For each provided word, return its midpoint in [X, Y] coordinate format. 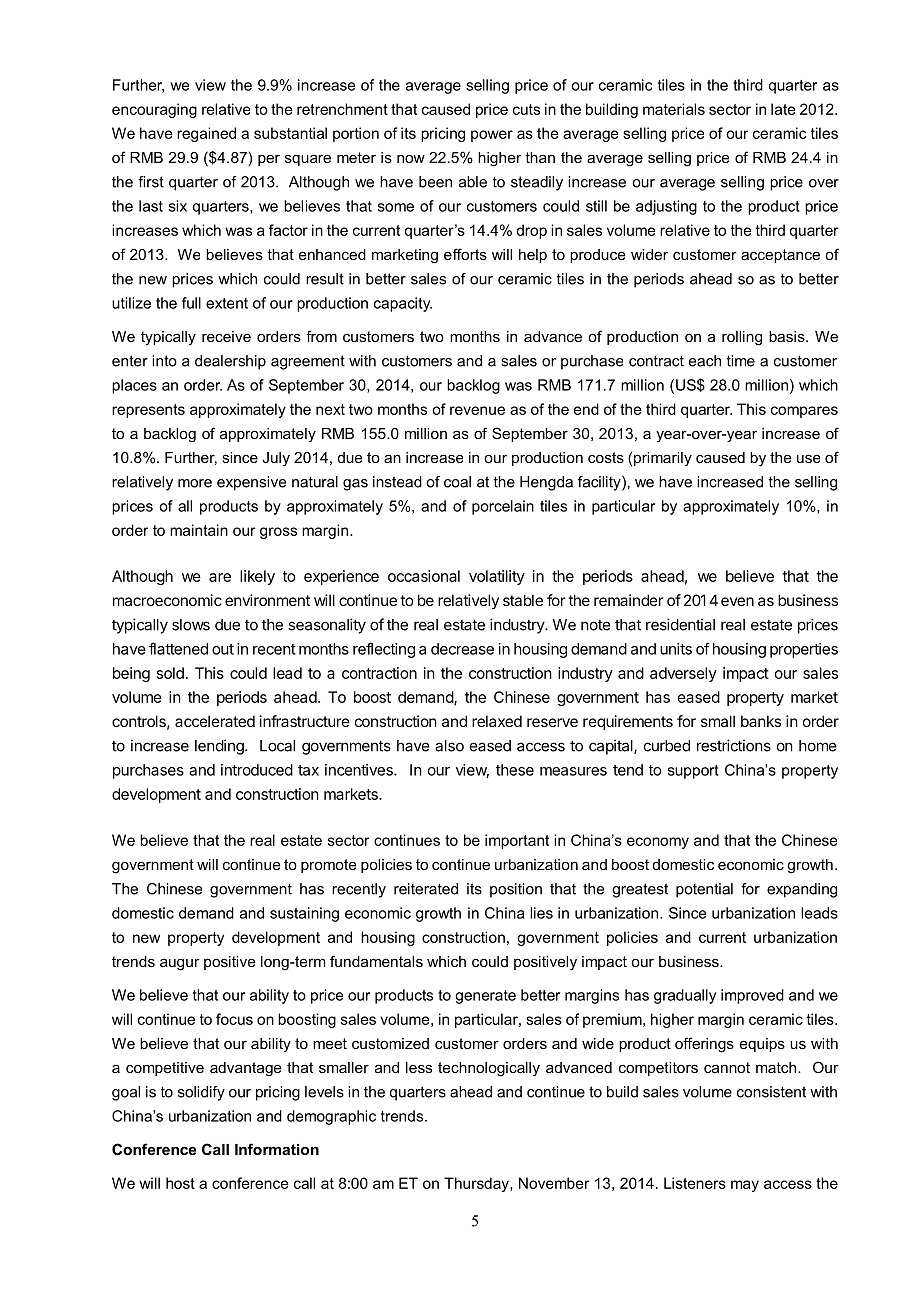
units [676, 649]
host [180, 1183]
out [223, 649]
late [783, 109]
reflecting [384, 650]
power [492, 136]
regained [206, 134]
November [554, 1183]
